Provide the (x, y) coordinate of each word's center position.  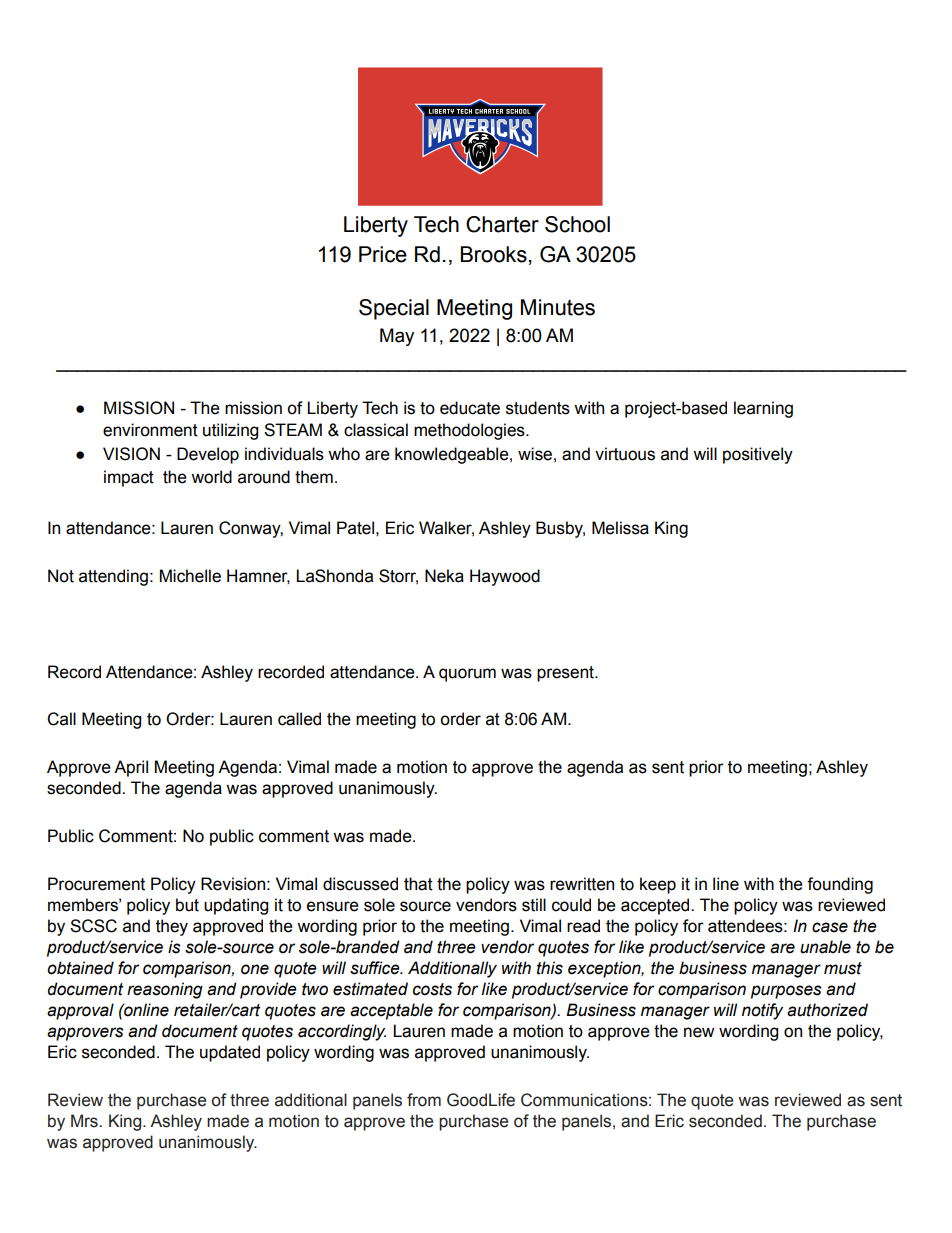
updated (230, 1053)
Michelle (190, 576)
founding (840, 885)
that (418, 884)
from (424, 1100)
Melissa (620, 528)
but (187, 905)
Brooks (494, 254)
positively (758, 455)
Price (383, 254)
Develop (208, 455)
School (577, 224)
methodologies (470, 431)
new (699, 1032)
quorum (467, 675)
